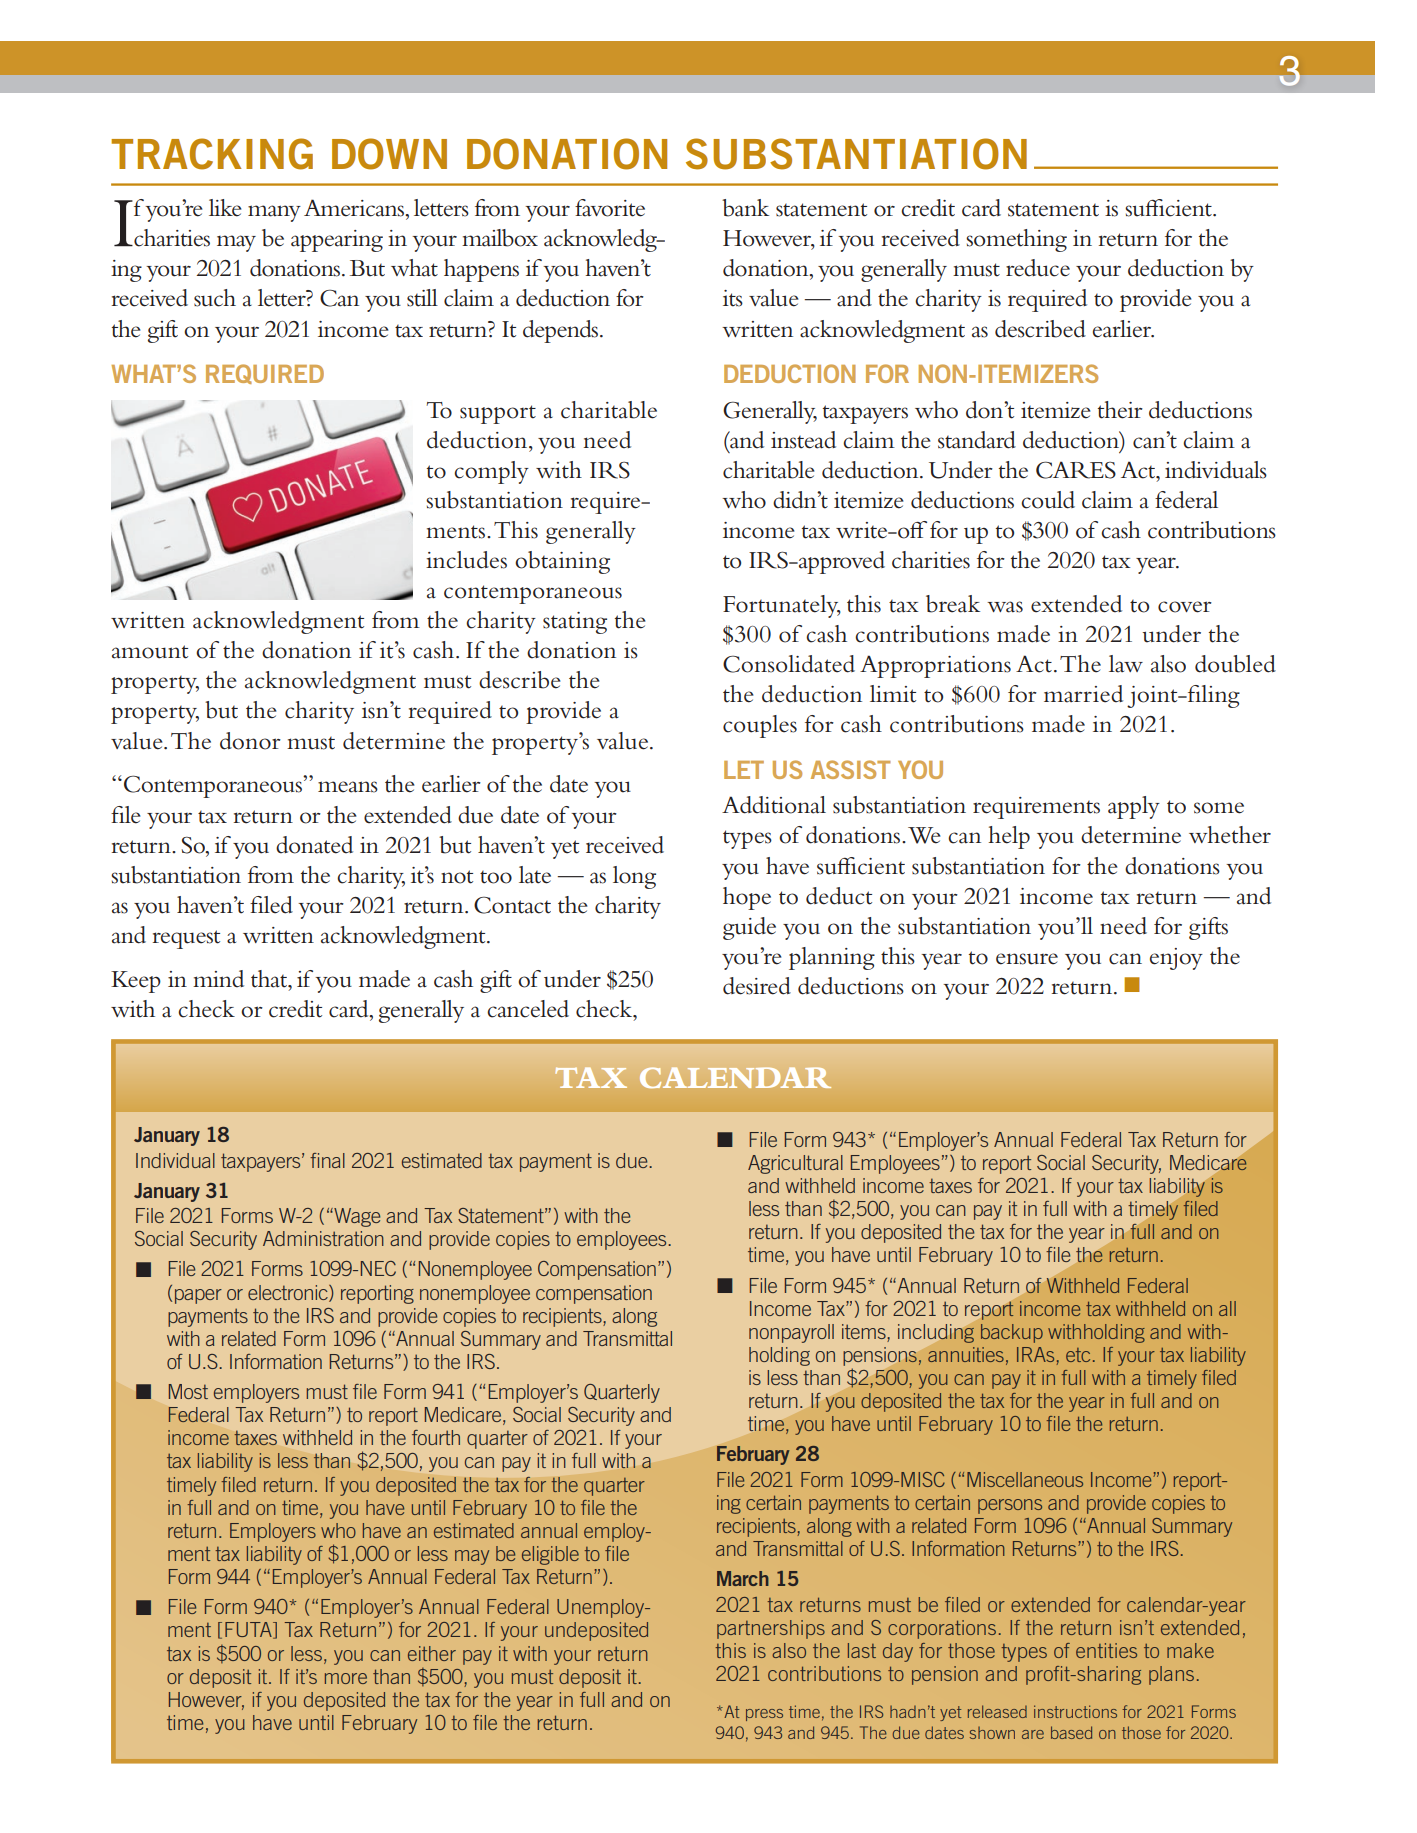 The image size is (1417, 1833). What do you see at coordinates (803, 440) in the screenshot?
I see `instead` at bounding box center [803, 440].
